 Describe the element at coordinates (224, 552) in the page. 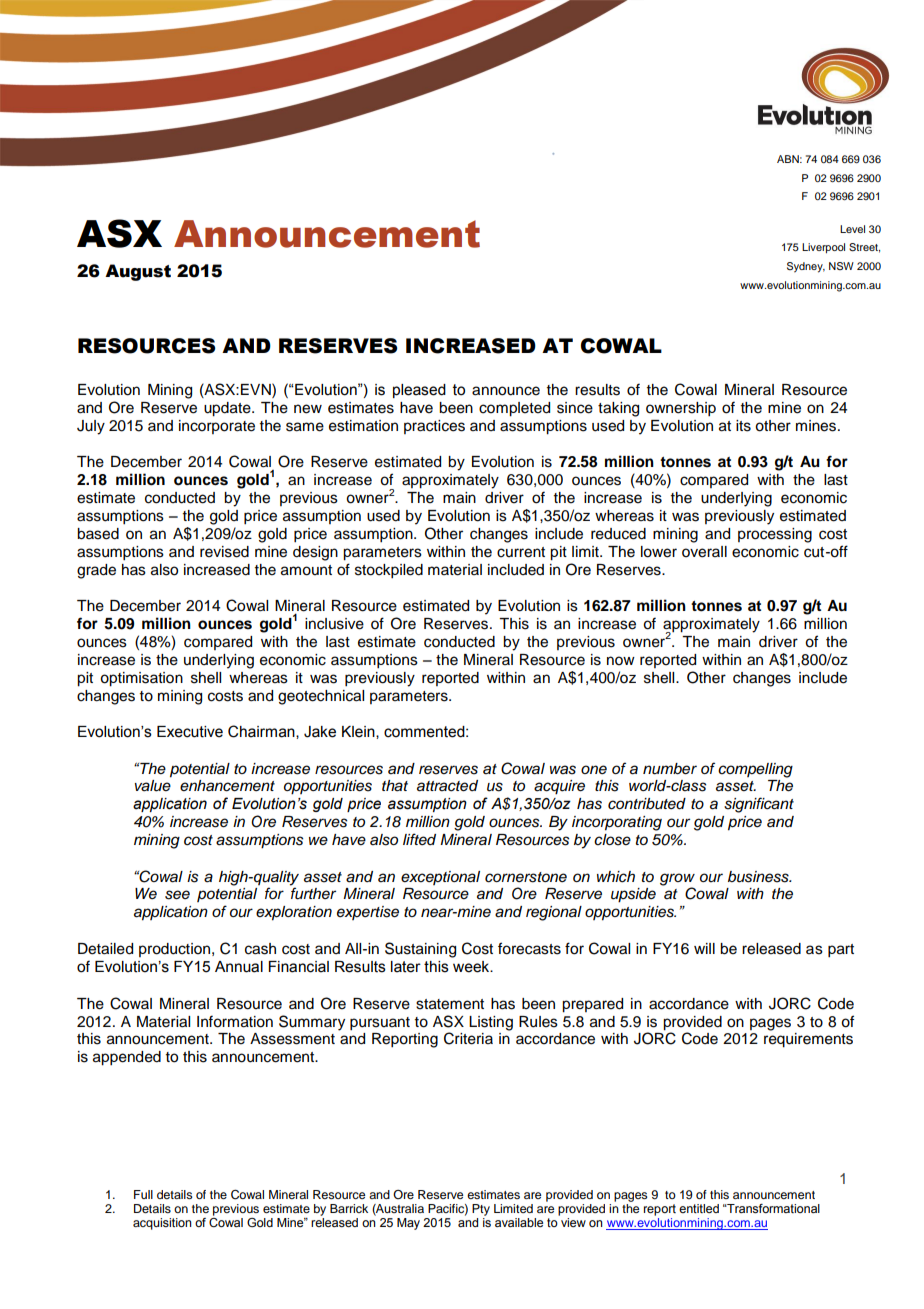

I see `revised` at that location.
